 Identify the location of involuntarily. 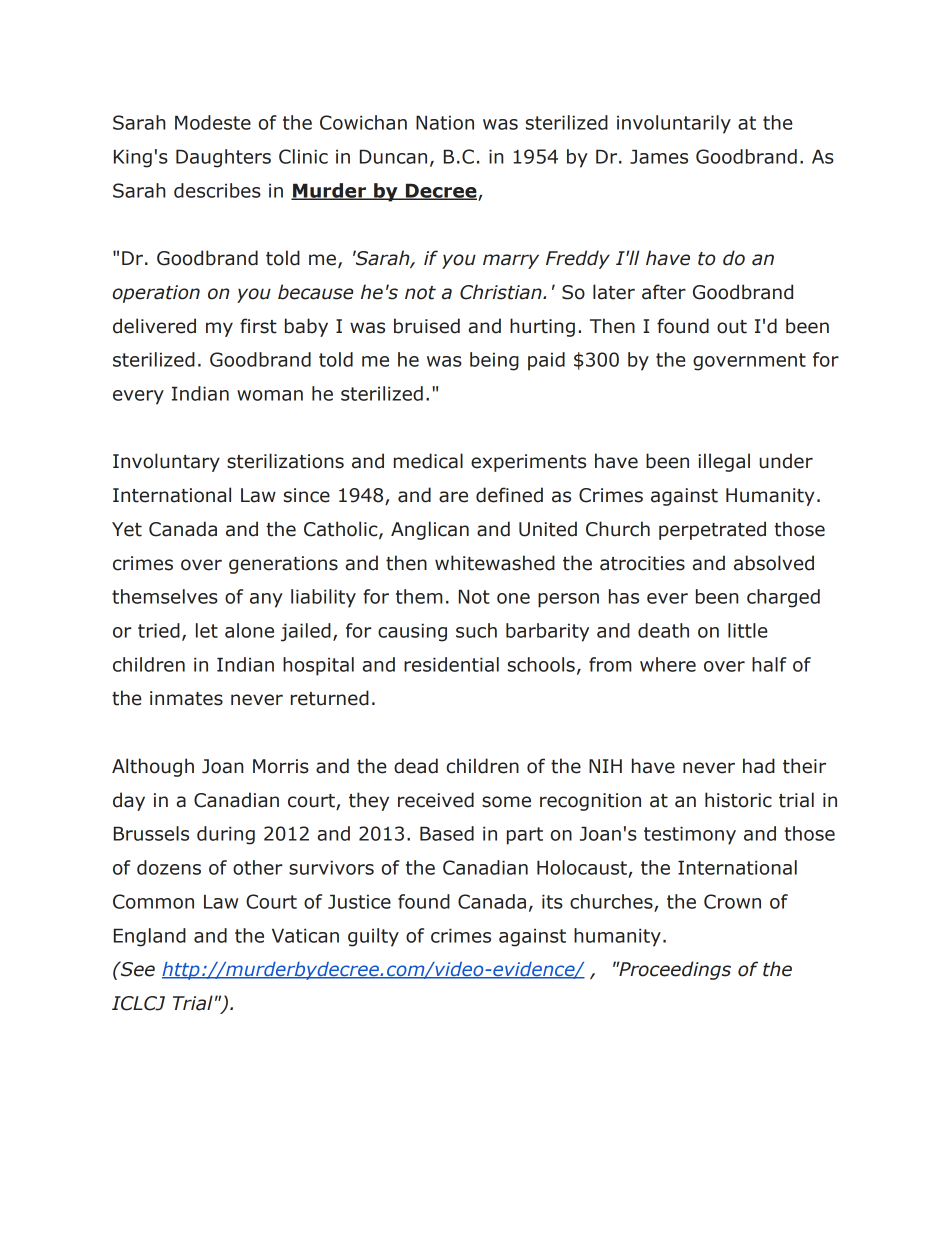
(674, 124).
